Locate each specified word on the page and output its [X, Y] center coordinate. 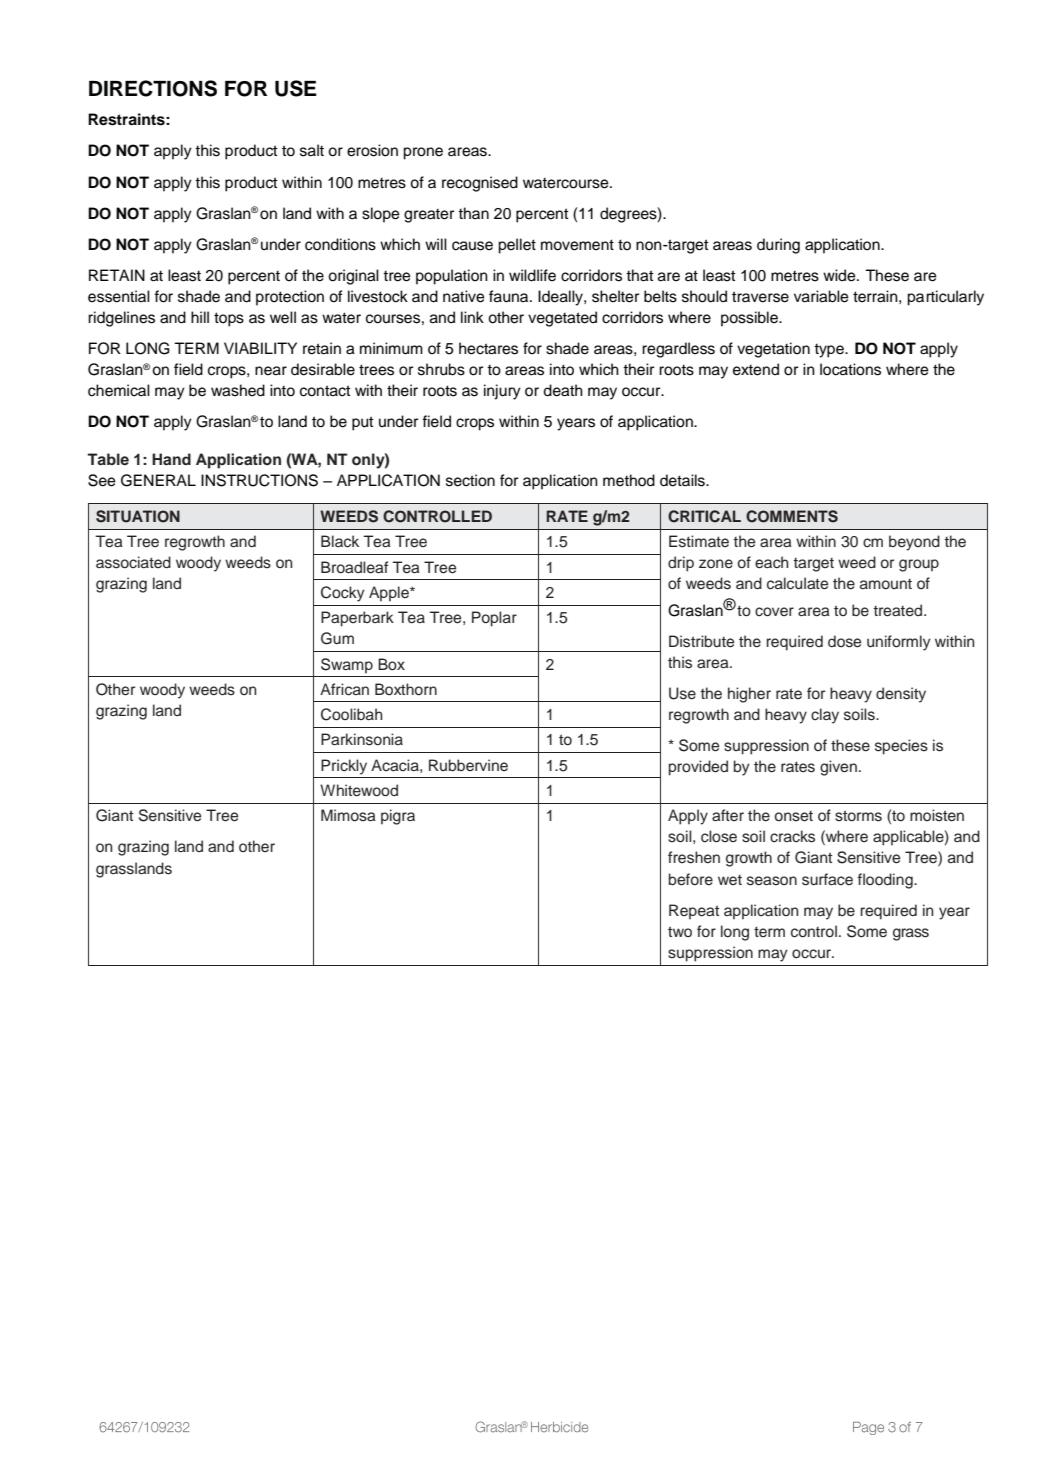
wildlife [532, 275]
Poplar [494, 619]
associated [133, 562]
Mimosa [348, 815]
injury [502, 392]
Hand [171, 459]
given [838, 768]
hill [200, 317]
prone [423, 153]
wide [840, 275]
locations [850, 369]
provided [698, 768]
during [778, 246]
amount [886, 584]
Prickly [344, 767]
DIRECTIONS [153, 88]
